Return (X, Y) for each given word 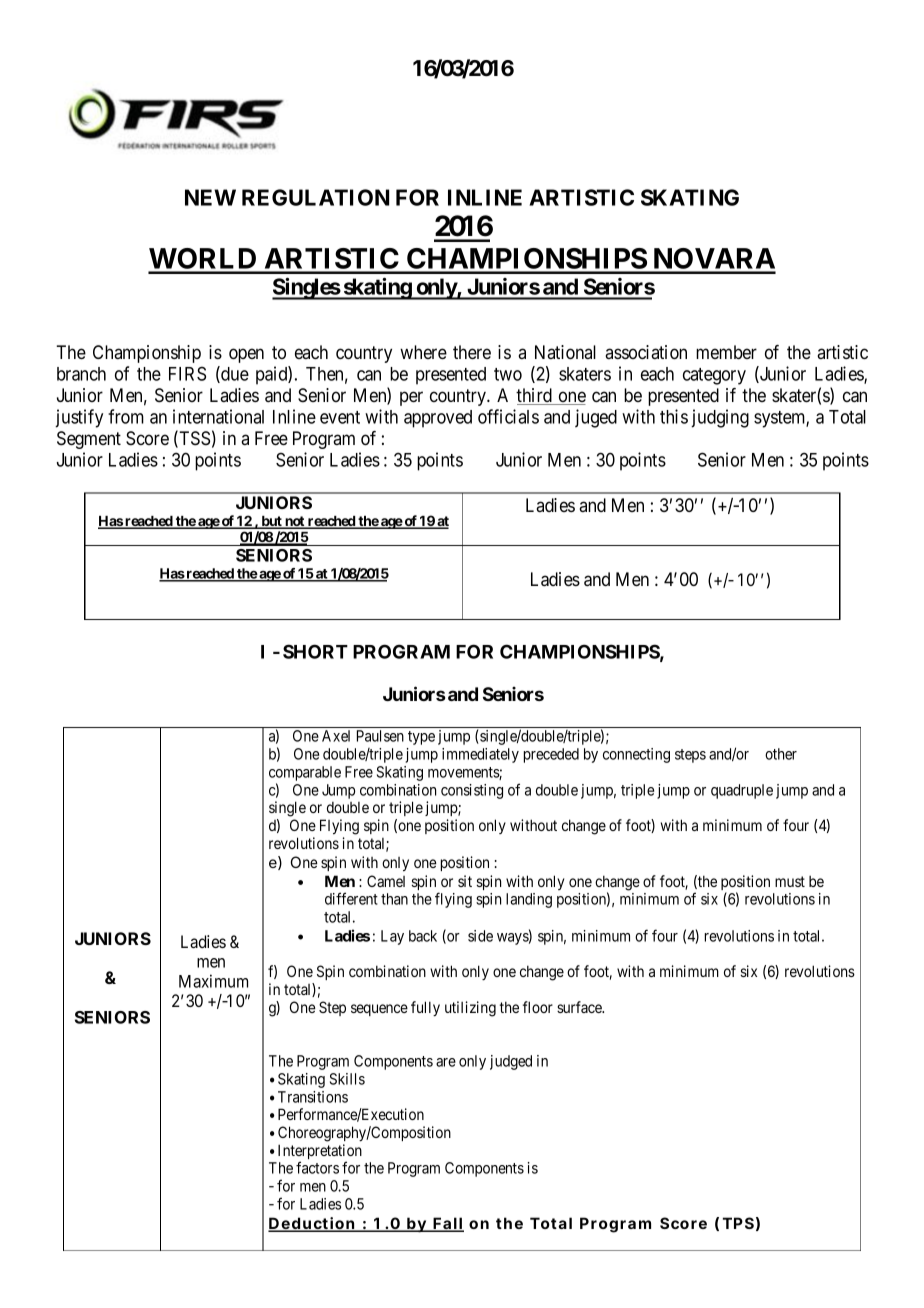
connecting (636, 755)
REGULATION (315, 197)
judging (720, 418)
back (423, 936)
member (726, 352)
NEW (210, 197)
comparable (305, 773)
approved (438, 419)
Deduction (312, 1224)
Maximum (213, 981)
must (790, 881)
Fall (448, 1224)
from (126, 416)
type (421, 738)
